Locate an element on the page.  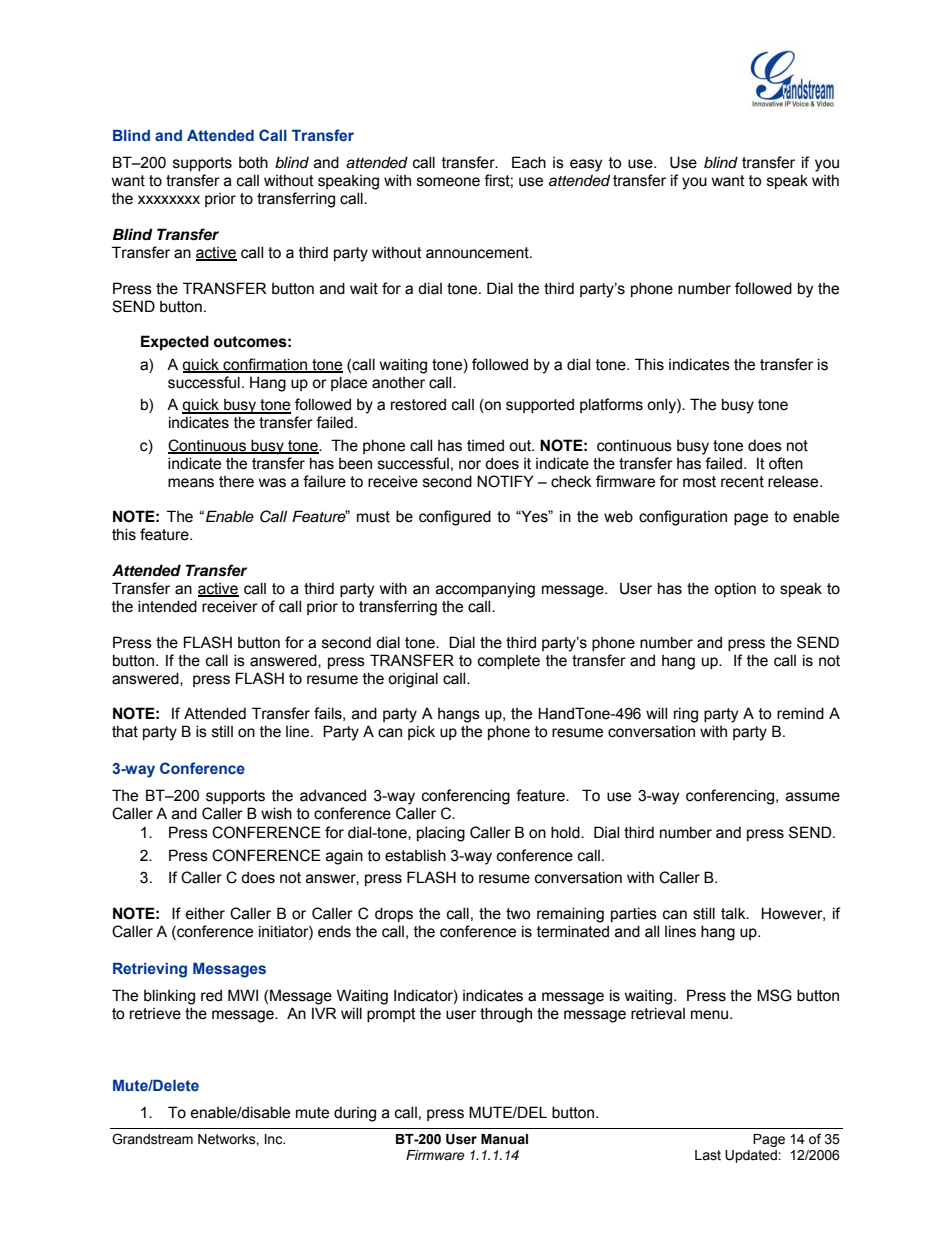
wish is located at coordinates (276, 813).
